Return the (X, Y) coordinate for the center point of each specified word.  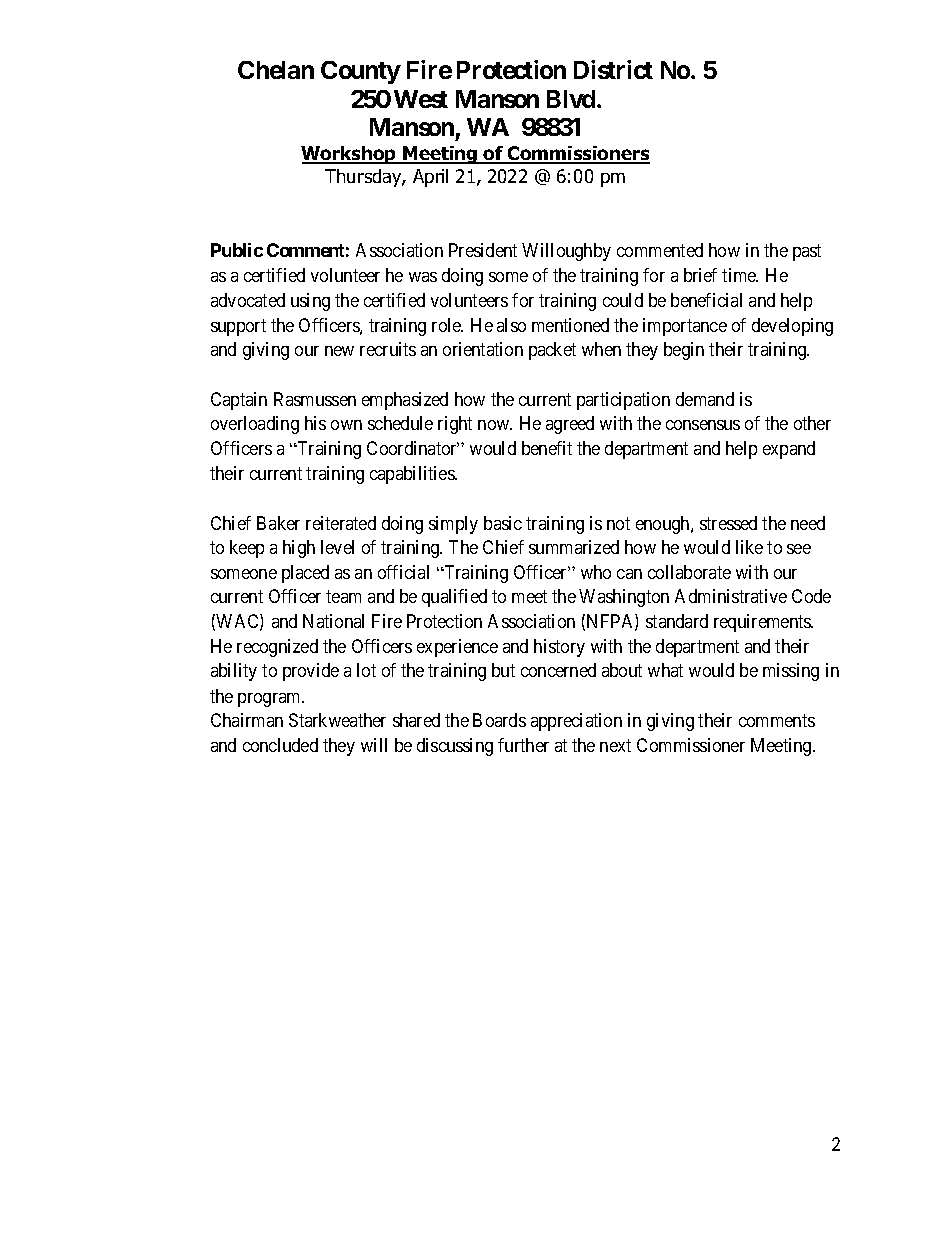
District (613, 69)
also (511, 325)
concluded (280, 745)
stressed (728, 523)
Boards (499, 720)
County (361, 72)
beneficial (706, 300)
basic (503, 523)
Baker (278, 523)
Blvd (572, 99)
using (310, 302)
